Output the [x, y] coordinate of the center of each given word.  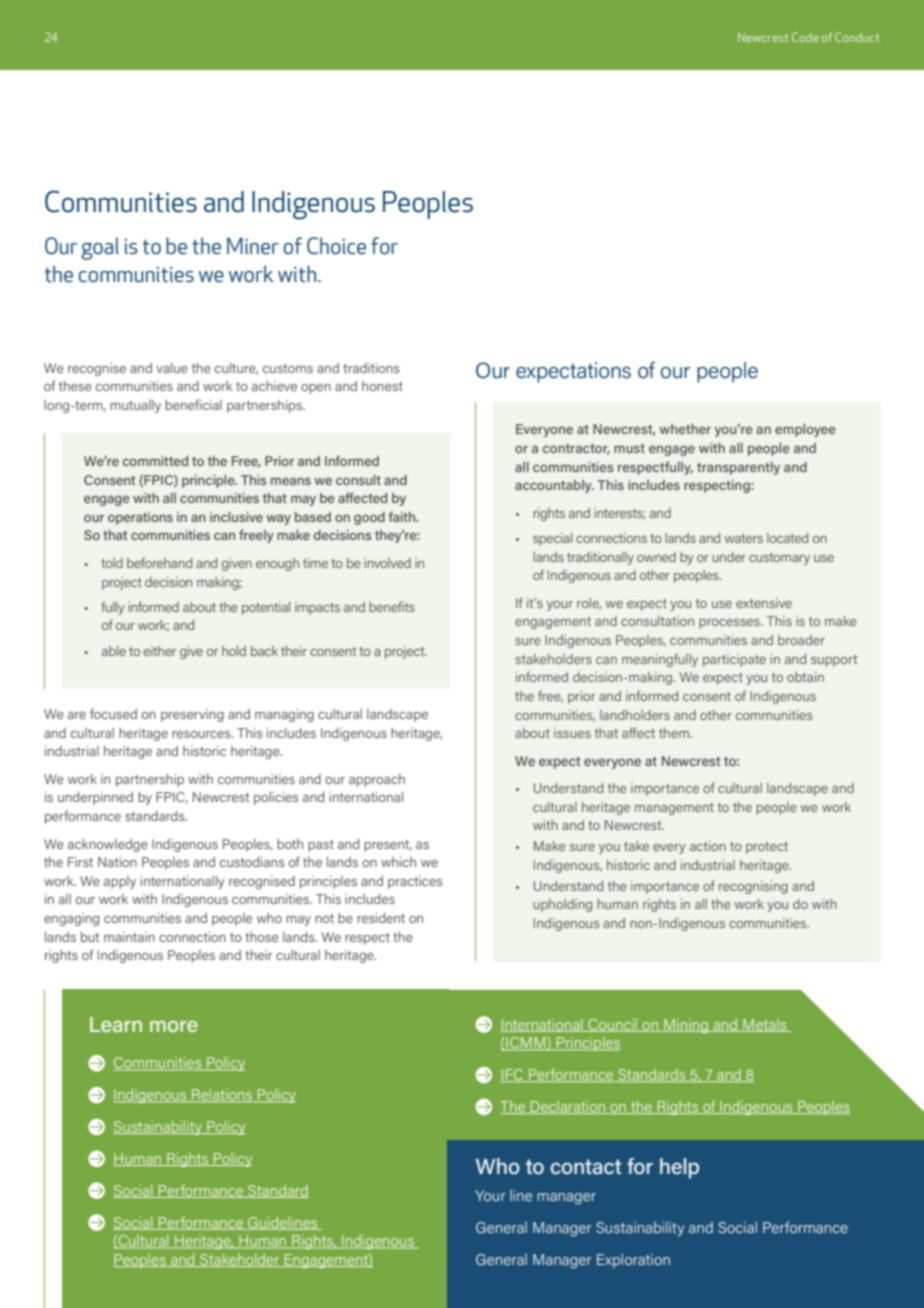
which [398, 862]
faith [403, 516]
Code [805, 37]
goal [100, 248]
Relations [222, 1096]
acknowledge [108, 845]
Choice [336, 245]
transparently [738, 468]
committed [155, 461]
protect [767, 848]
